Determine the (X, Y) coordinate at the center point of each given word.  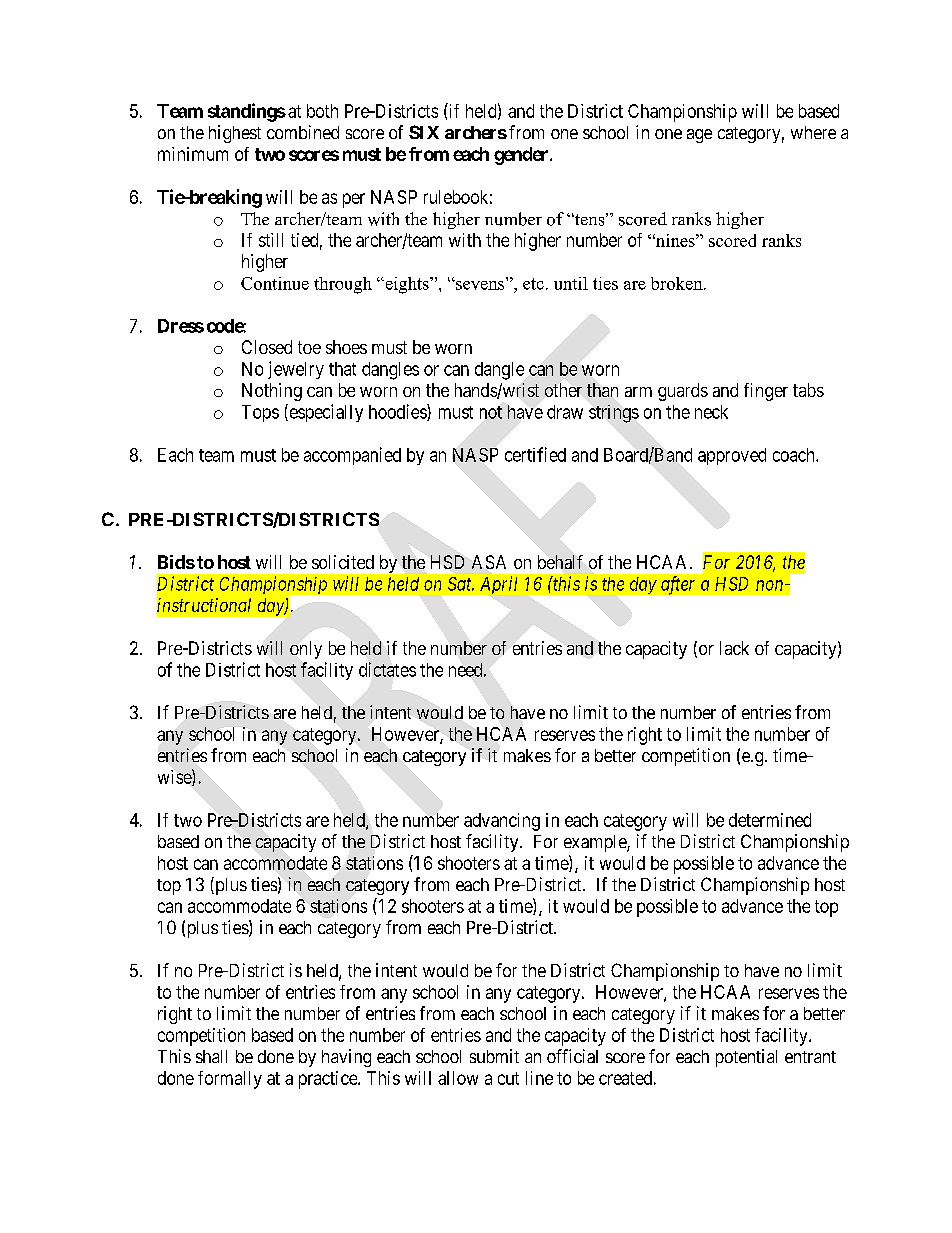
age (699, 136)
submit (494, 1056)
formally (230, 1080)
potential (746, 1058)
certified (535, 454)
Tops (260, 413)
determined (770, 820)
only (306, 650)
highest (235, 134)
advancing (502, 822)
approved (732, 456)
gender (522, 156)
